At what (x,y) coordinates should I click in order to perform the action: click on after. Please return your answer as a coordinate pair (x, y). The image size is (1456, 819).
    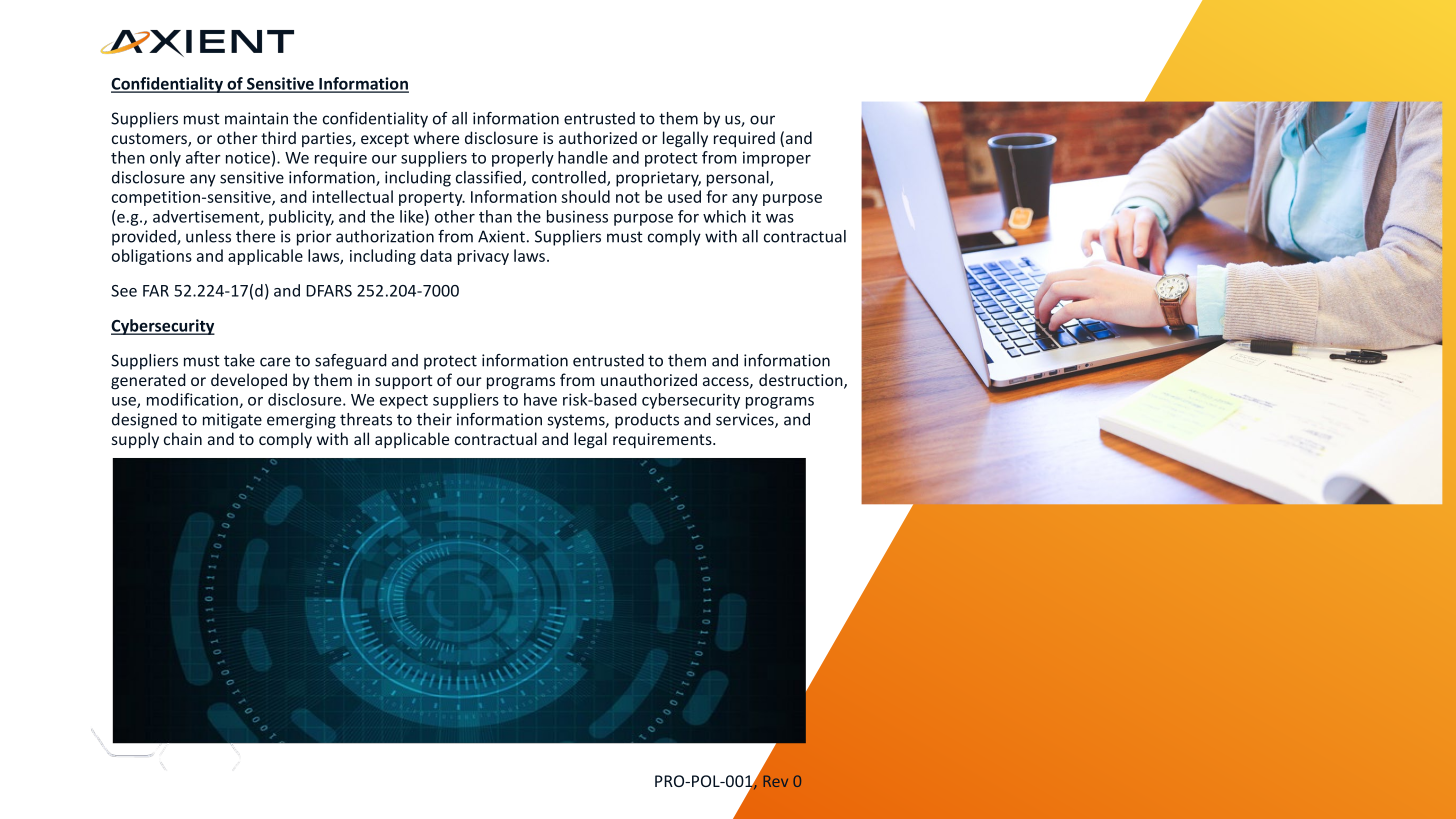
    Looking at the image, I should click on (203, 157).
